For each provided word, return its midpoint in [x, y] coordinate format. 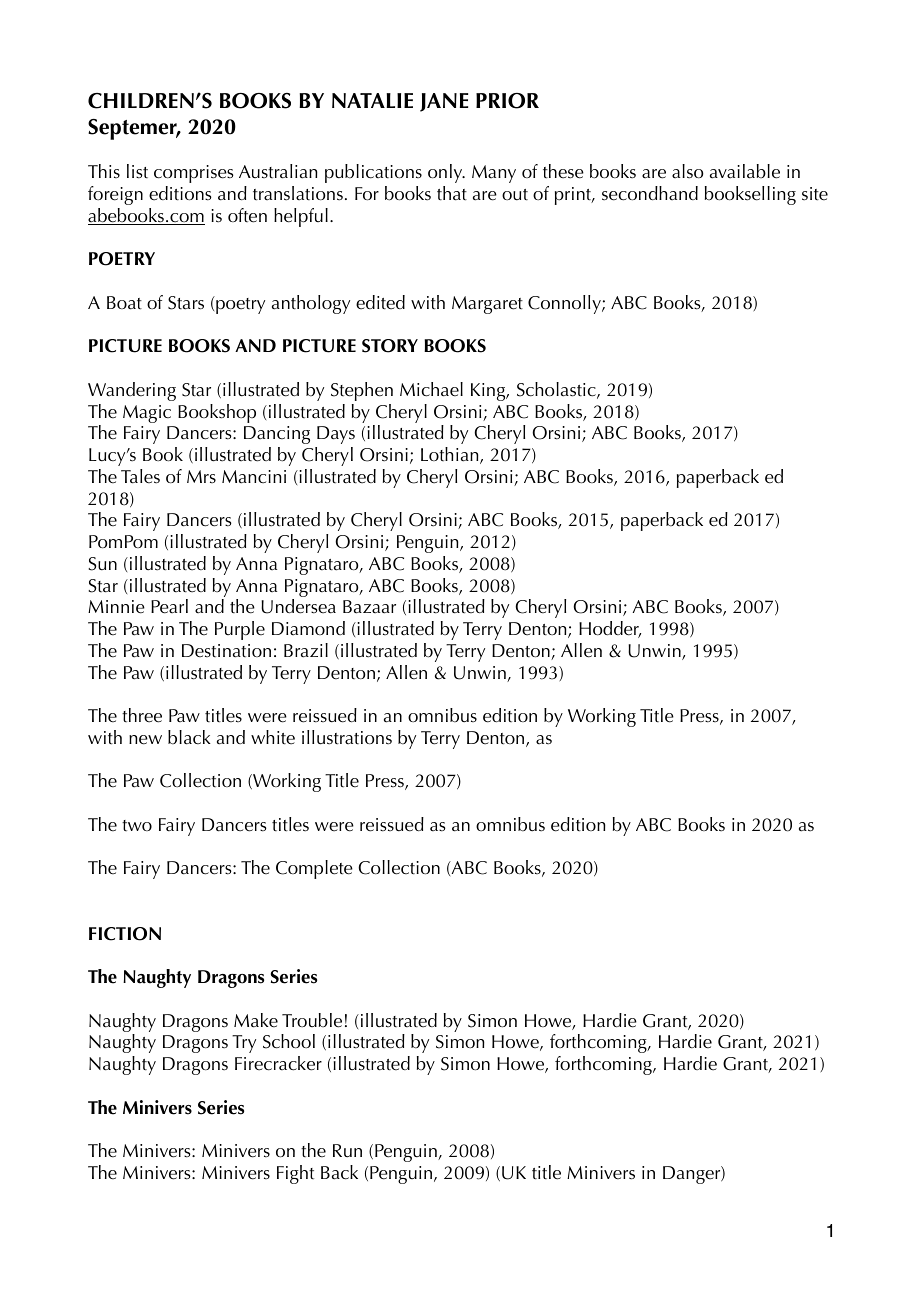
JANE [444, 102]
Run [347, 1151]
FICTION [125, 934]
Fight [295, 1174]
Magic [147, 414]
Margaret [487, 305]
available [745, 171]
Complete [314, 869]
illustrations [347, 737]
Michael [431, 389]
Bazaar [369, 607]
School [289, 1041]
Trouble [312, 1020]
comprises [194, 174]
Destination [226, 651]
